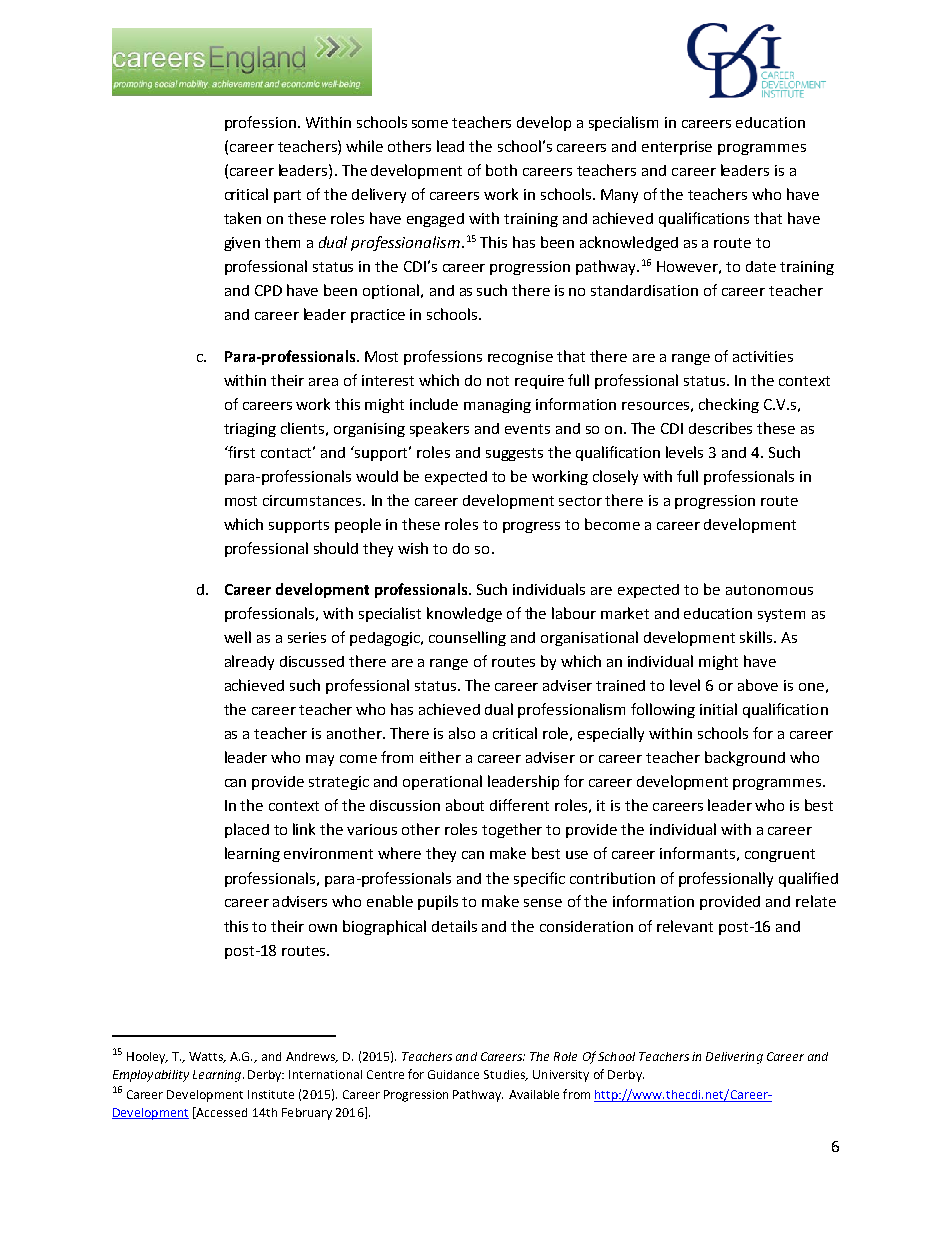 The width and height of the screenshot is (952, 1233). I want to click on placed, so click(247, 830).
